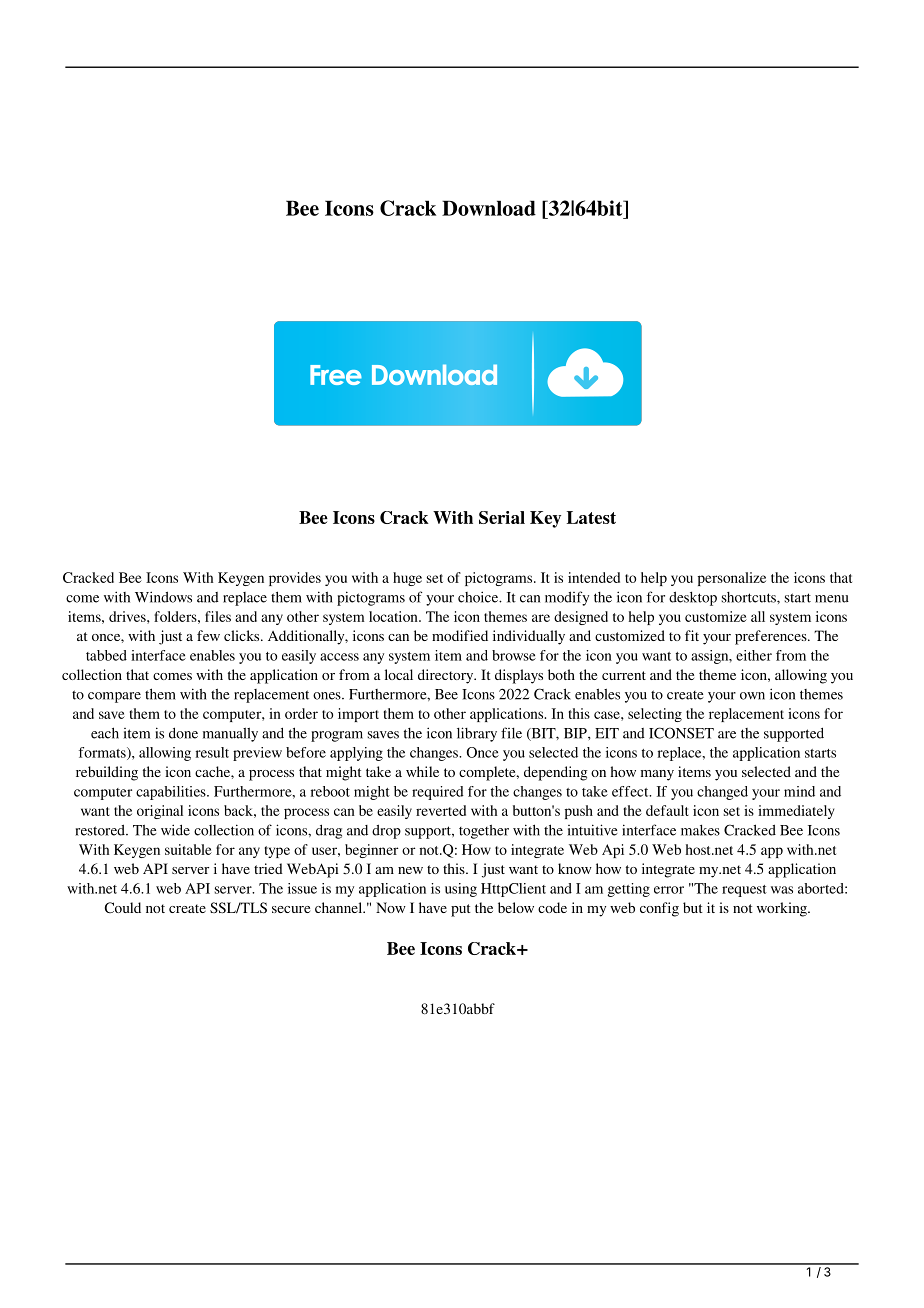  Describe the element at coordinates (163, 597) in the document. I see `Windows` at that location.
